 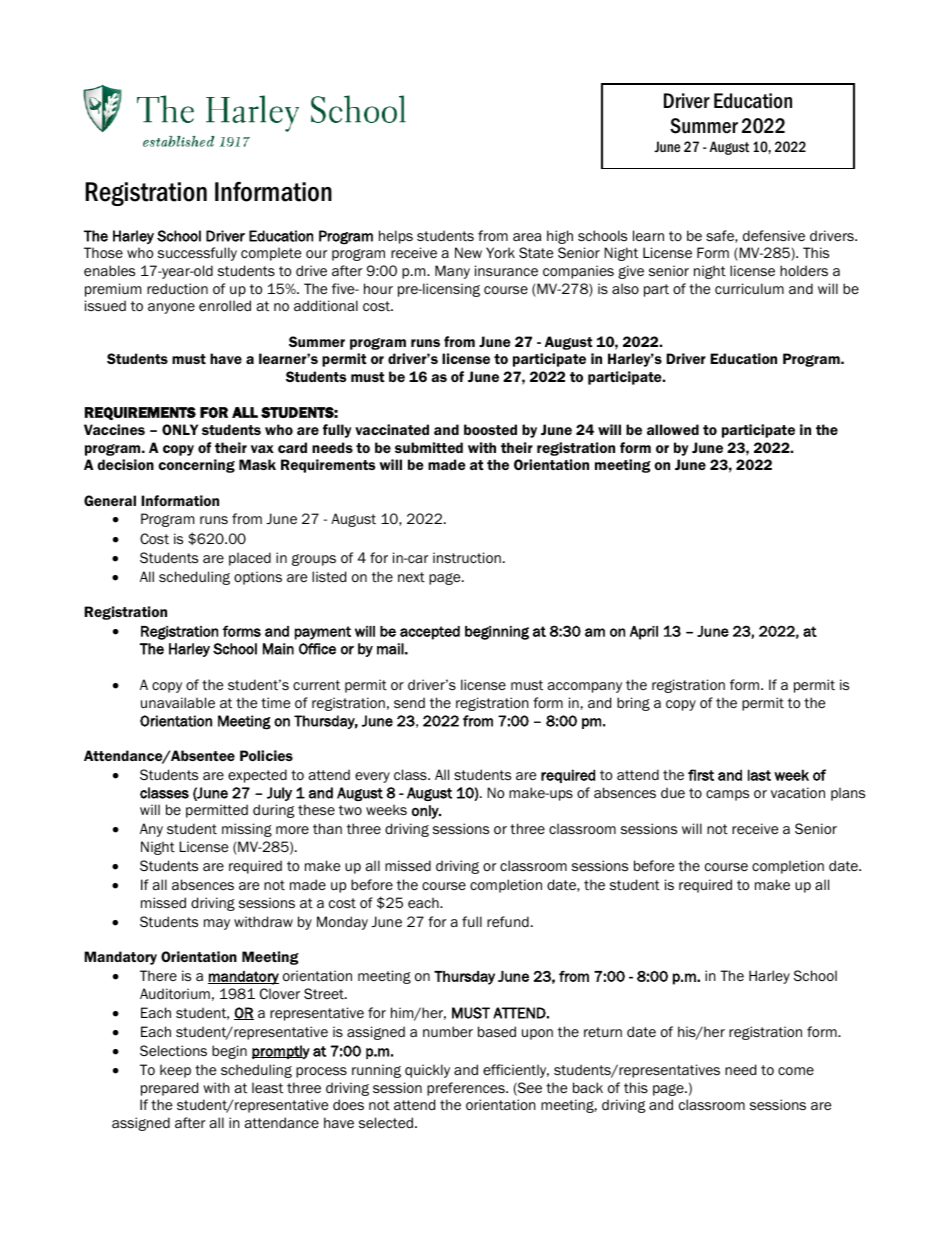 I want to click on New, so click(x=468, y=252).
